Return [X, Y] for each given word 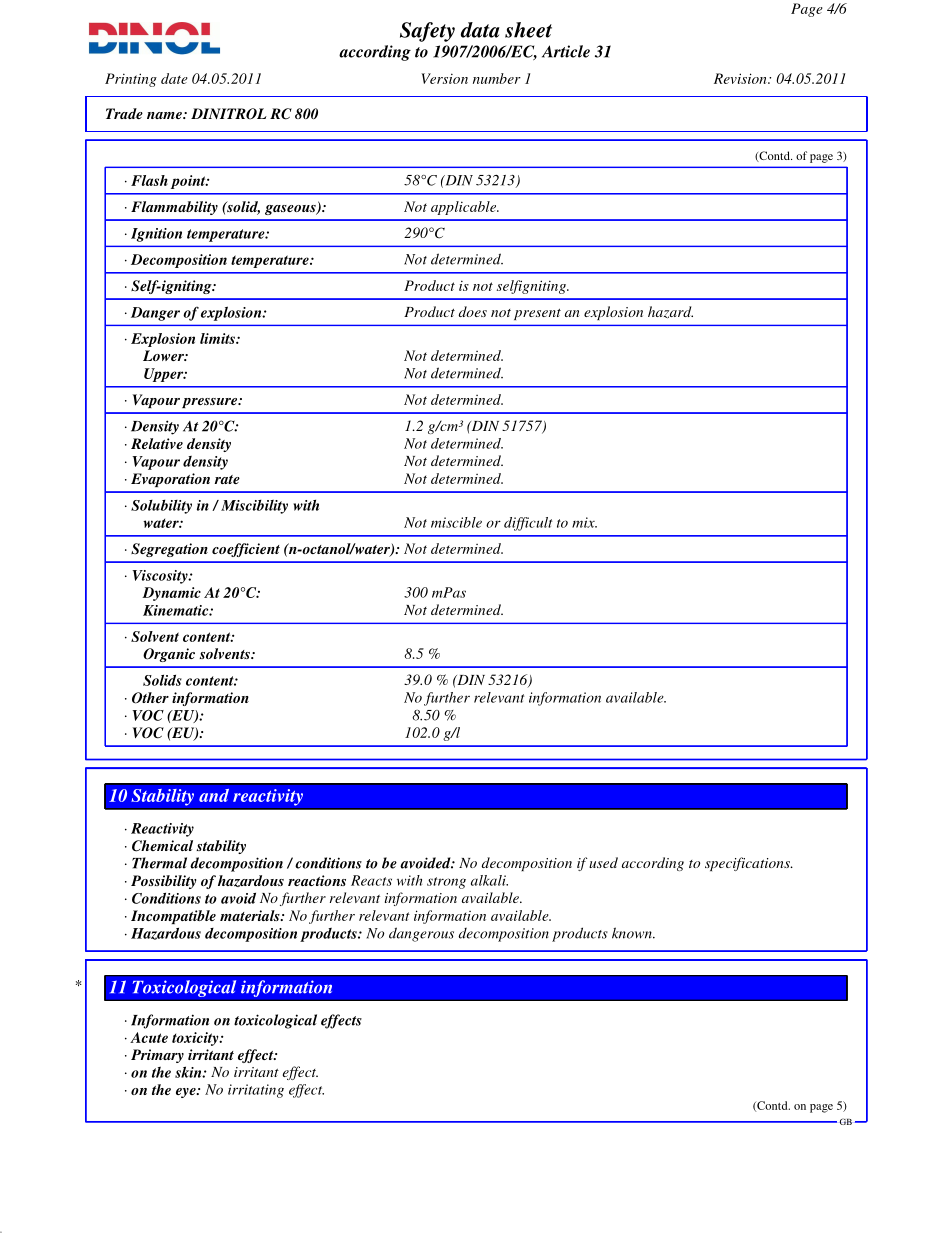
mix [584, 522]
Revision [741, 78]
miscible [456, 522]
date [174, 78]
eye [187, 1093]
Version [444, 78]
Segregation [169, 550]
